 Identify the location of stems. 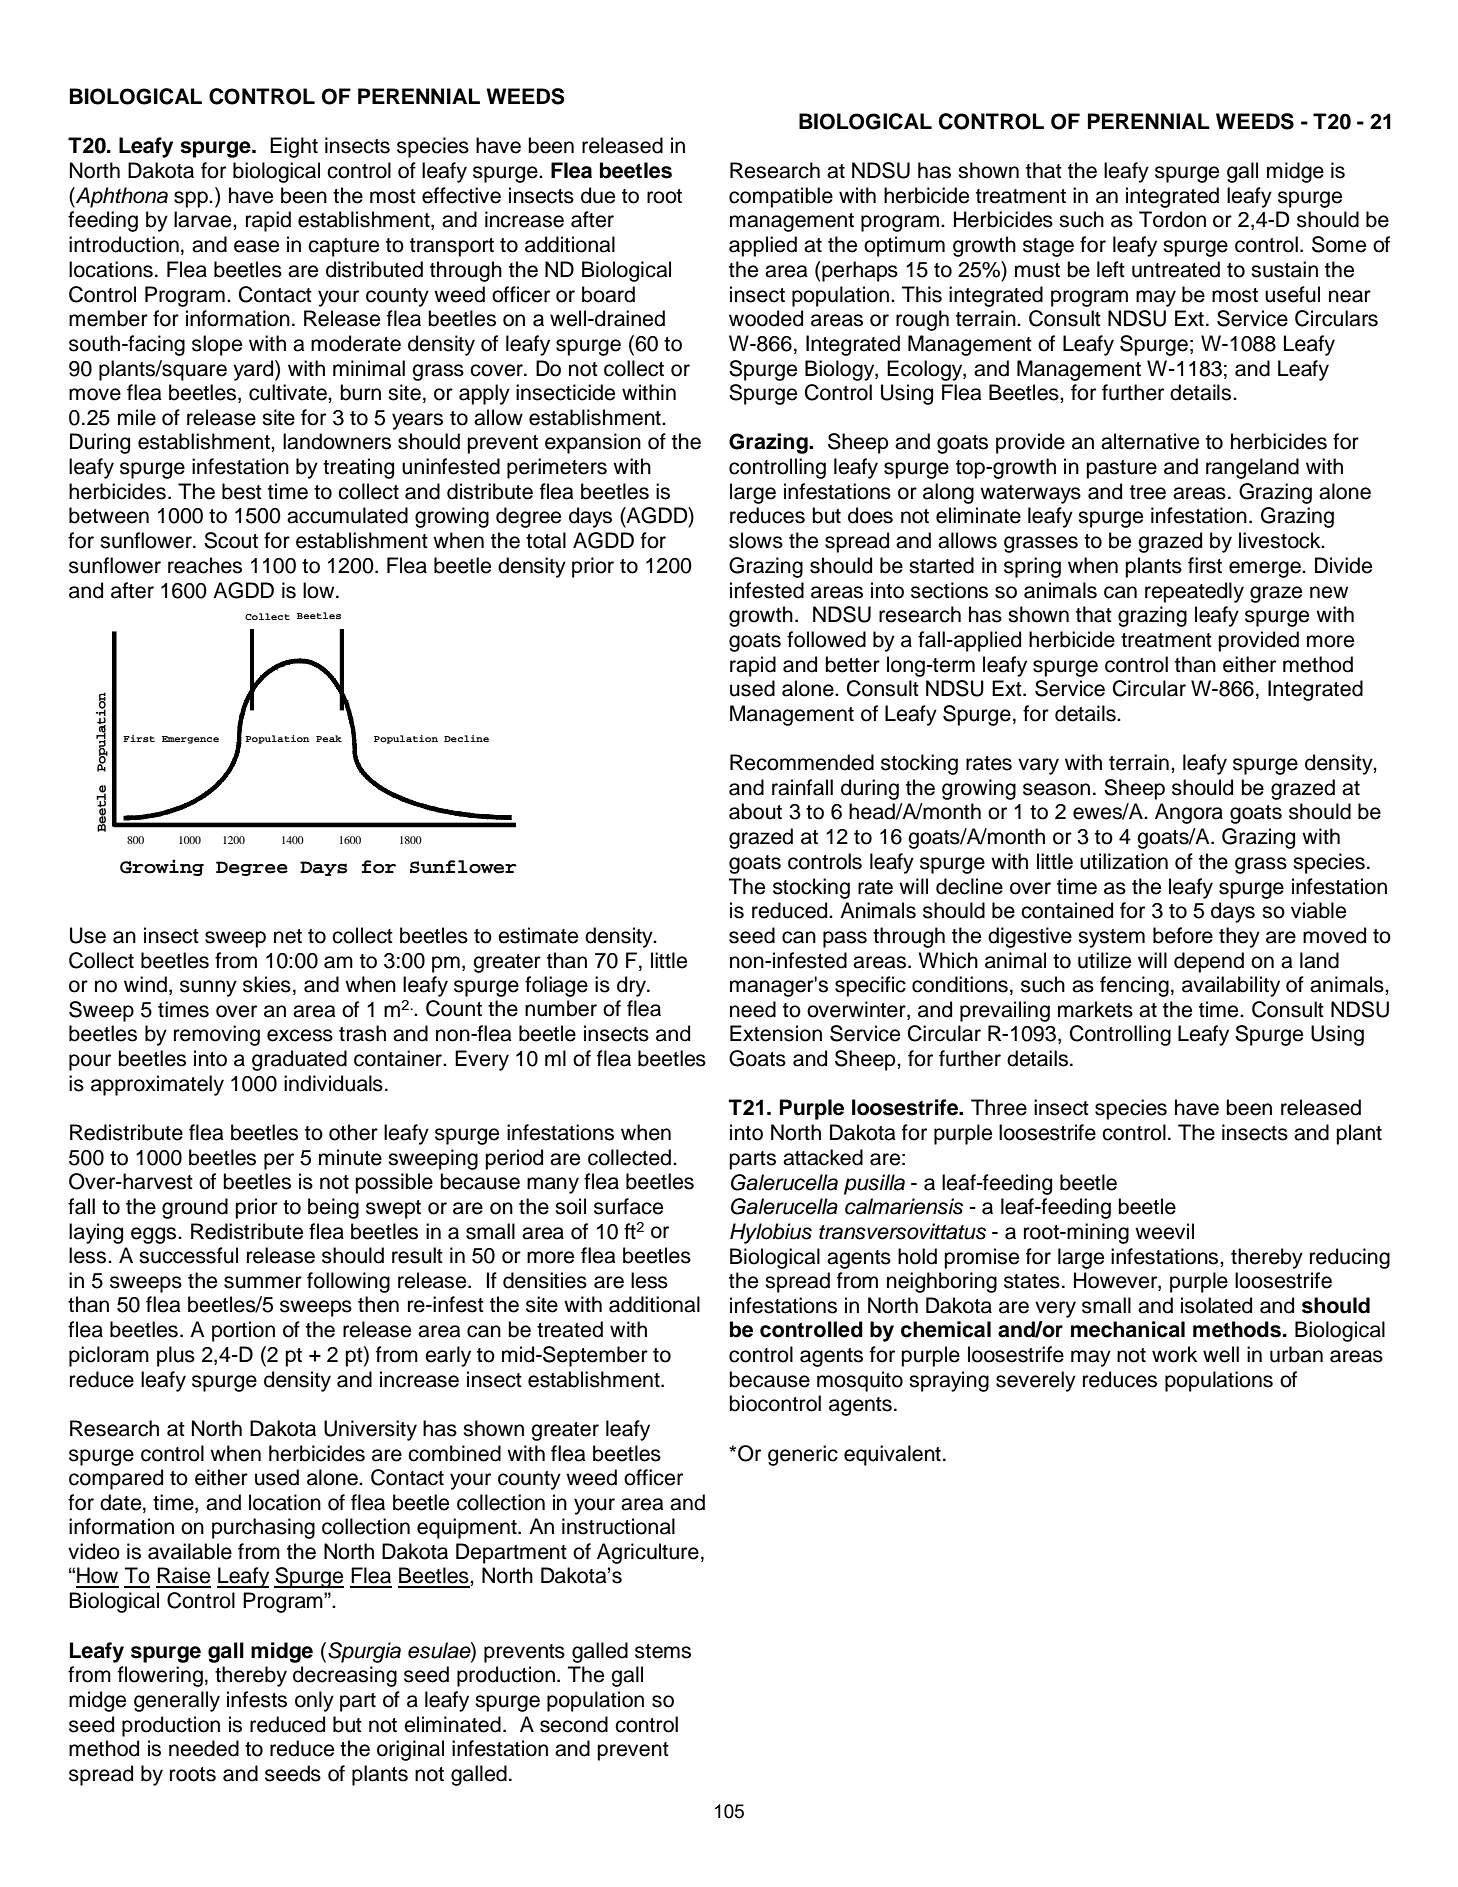
(663, 1651).
